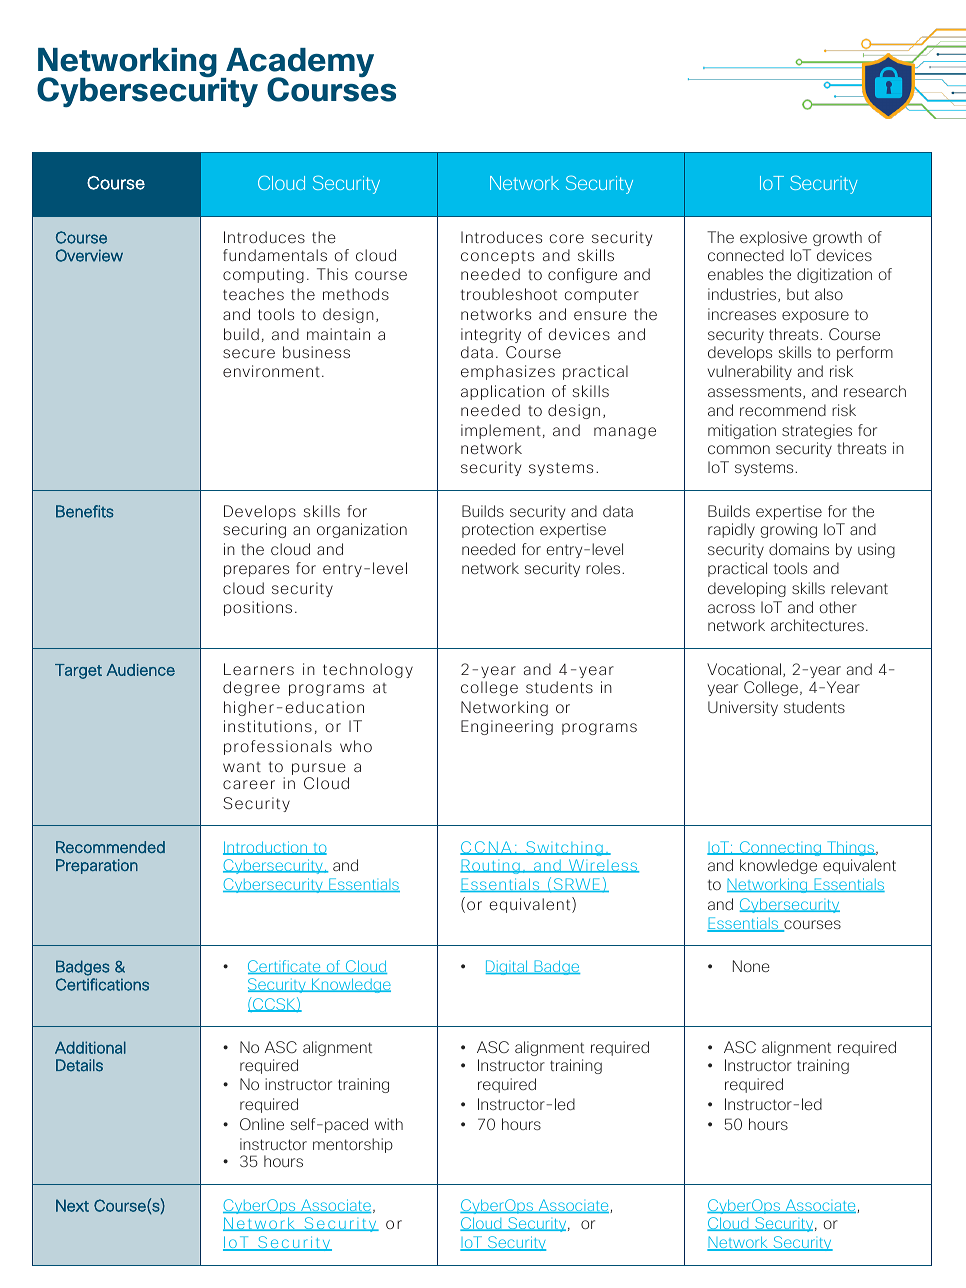 This page has width=966, height=1288. What do you see at coordinates (193, 1184) in the page?
I see `reserved` at bounding box center [193, 1184].
